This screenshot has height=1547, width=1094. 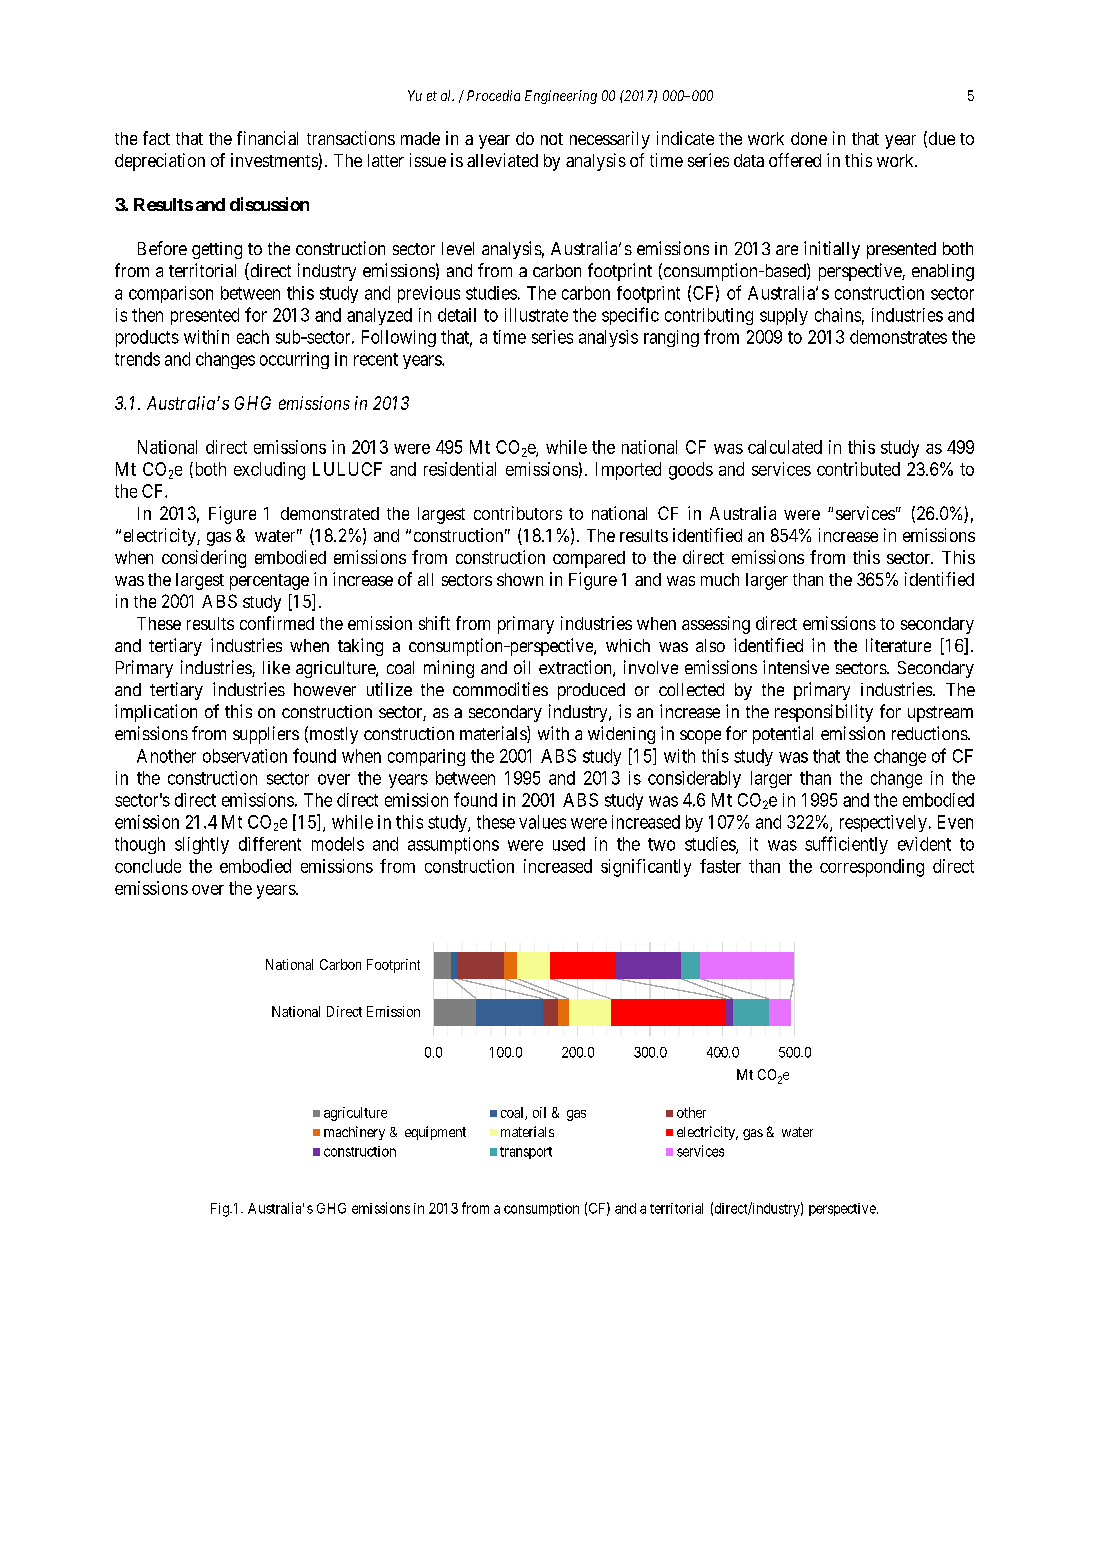 What do you see at coordinates (267, 138) in the screenshot?
I see `financial` at bounding box center [267, 138].
